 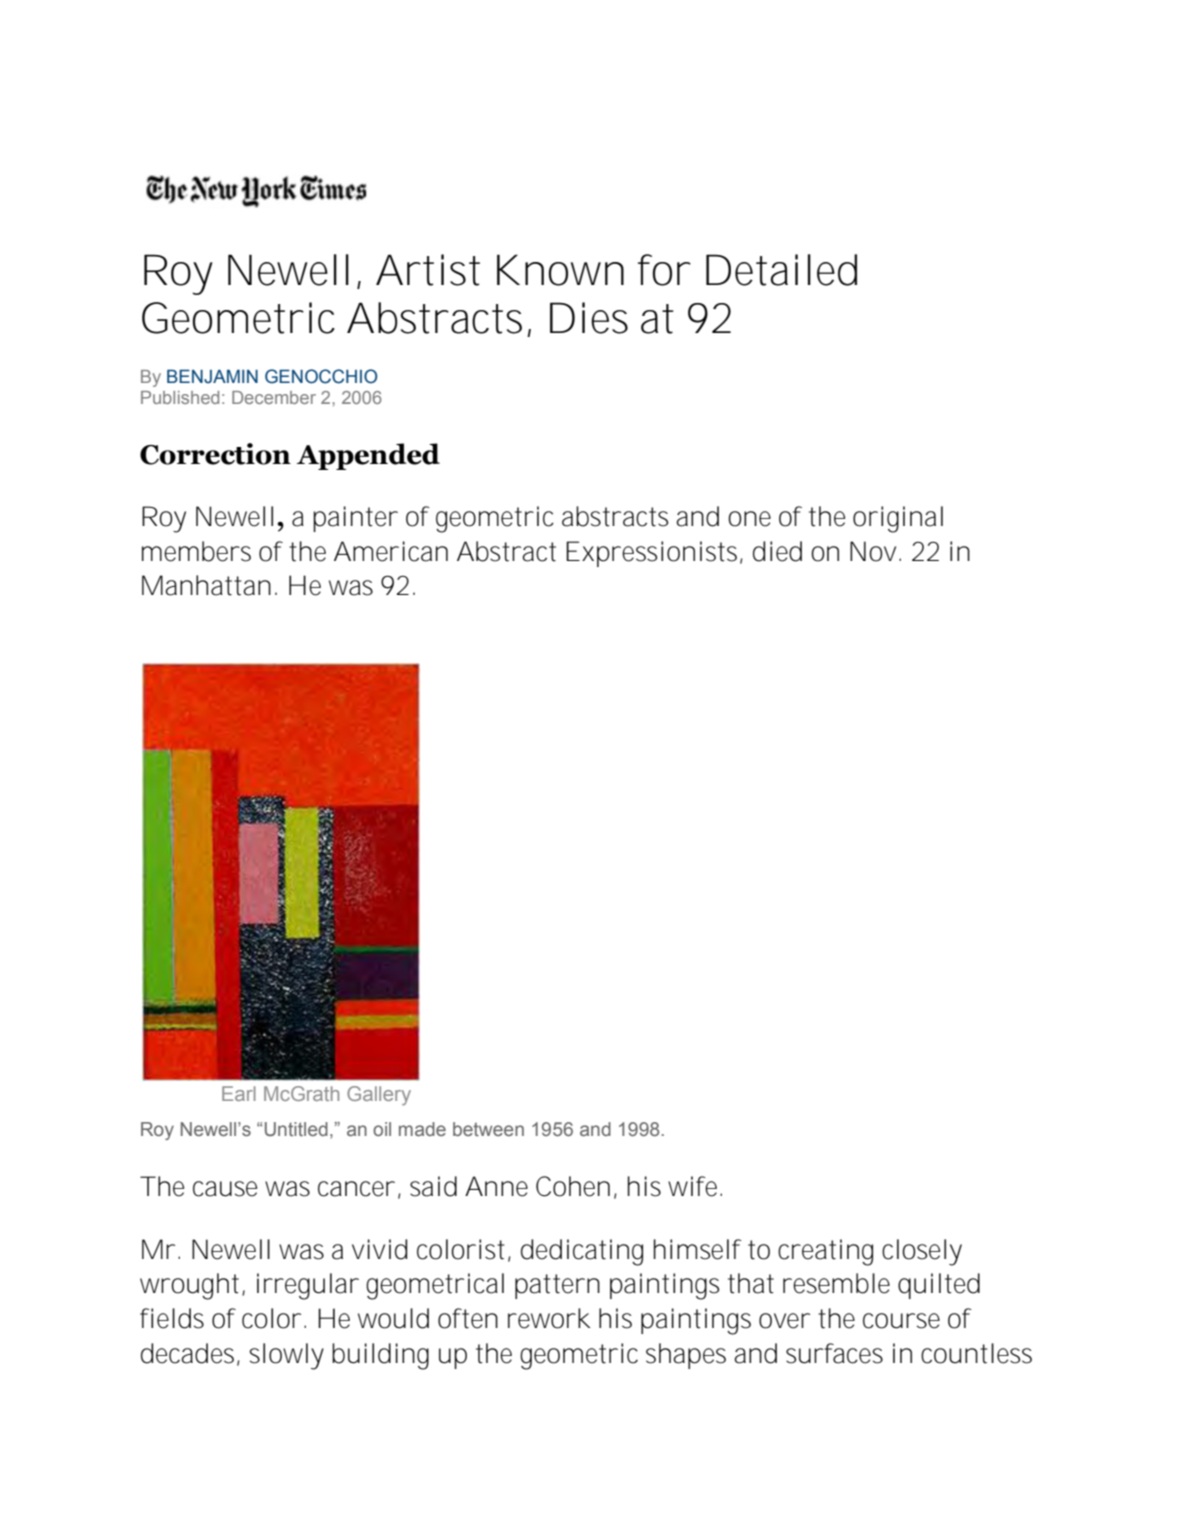 What do you see at coordinates (589, 318) in the screenshot?
I see `Dies` at bounding box center [589, 318].
